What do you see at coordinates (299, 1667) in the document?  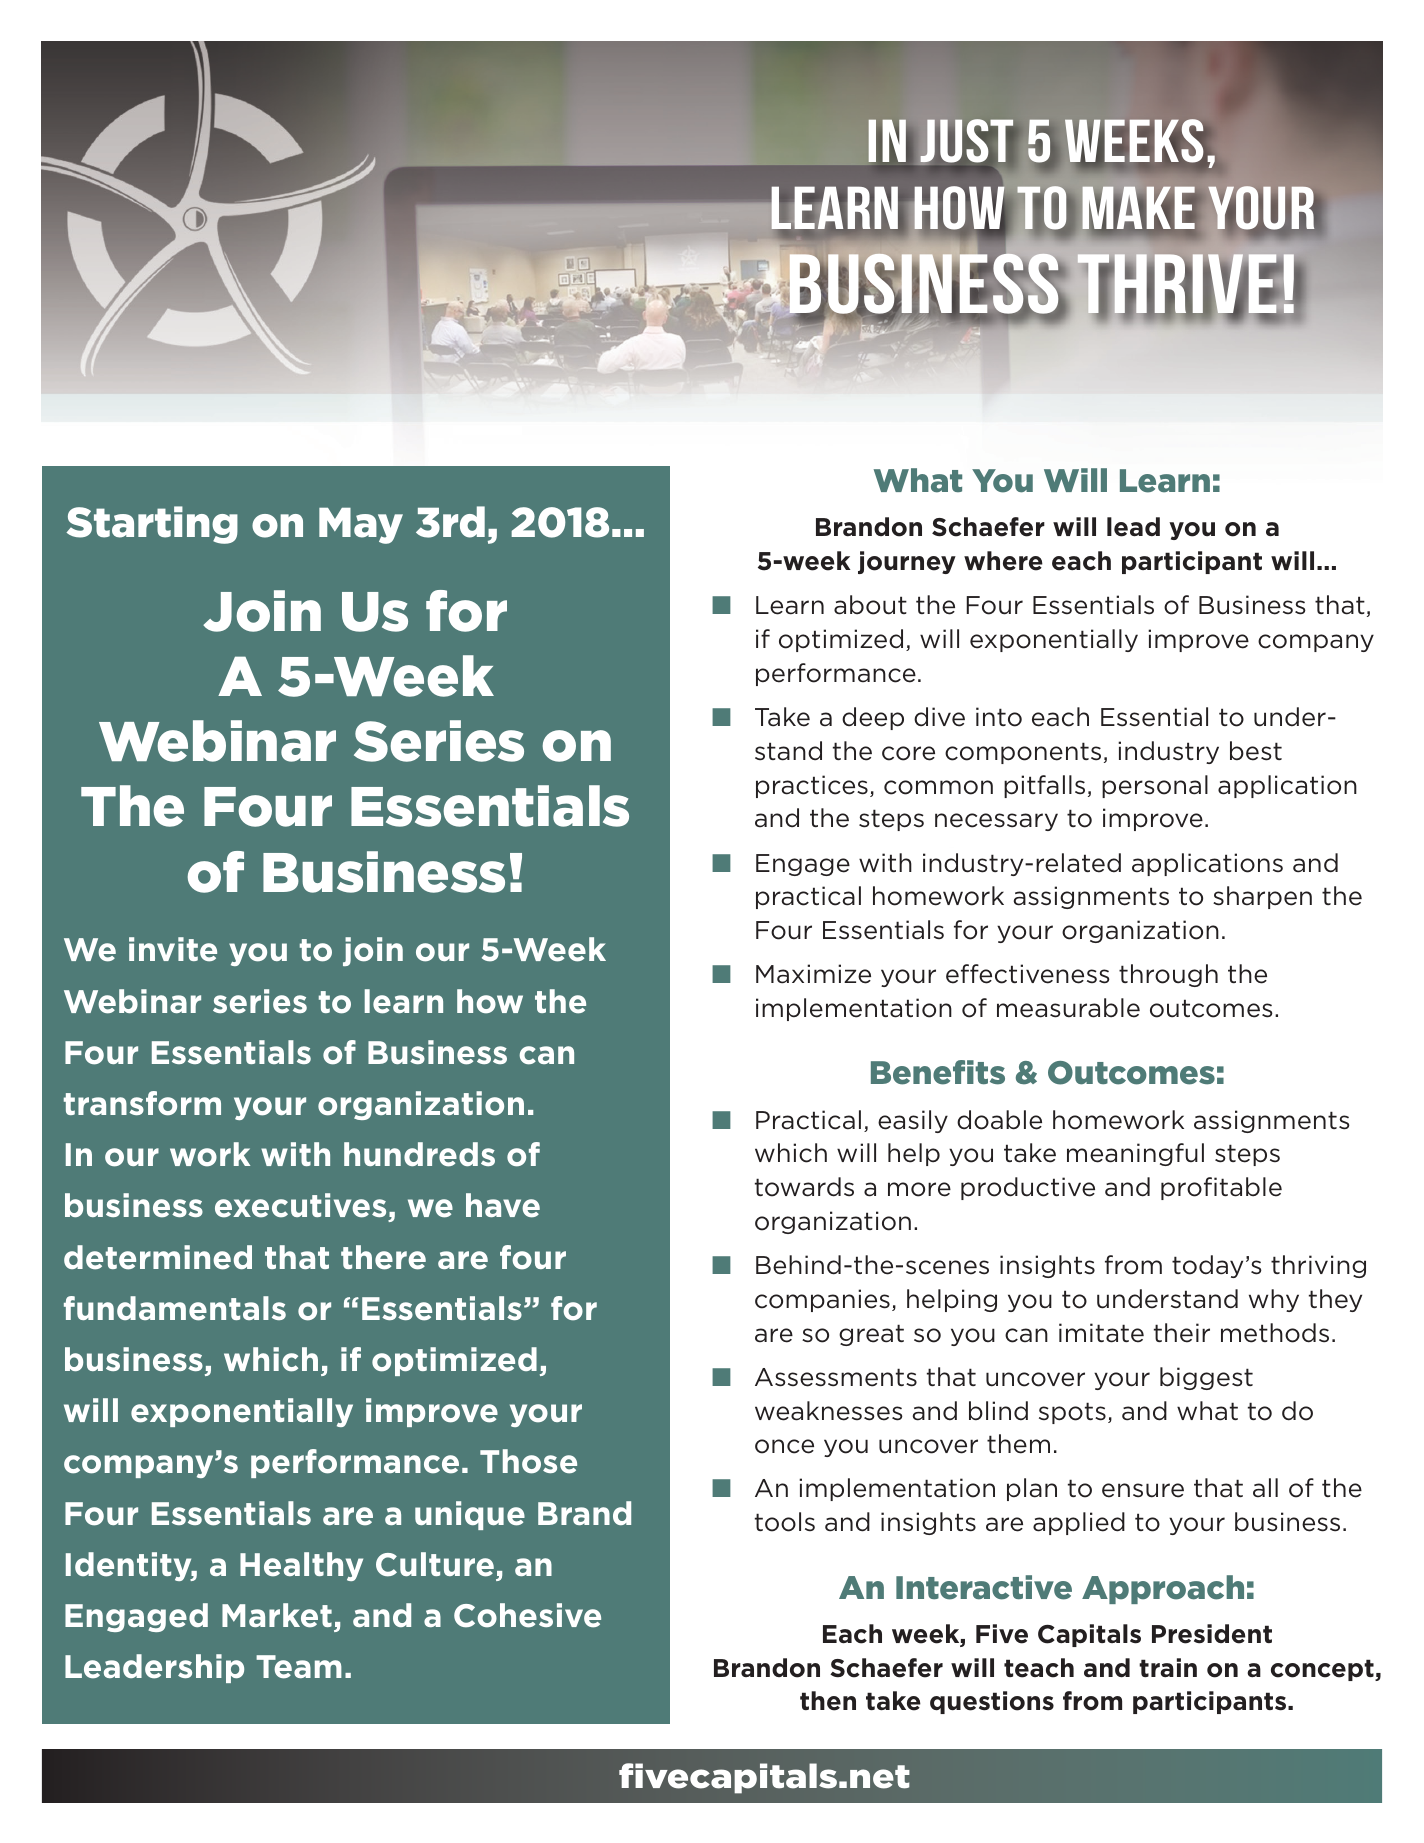 I see `Team` at bounding box center [299, 1667].
